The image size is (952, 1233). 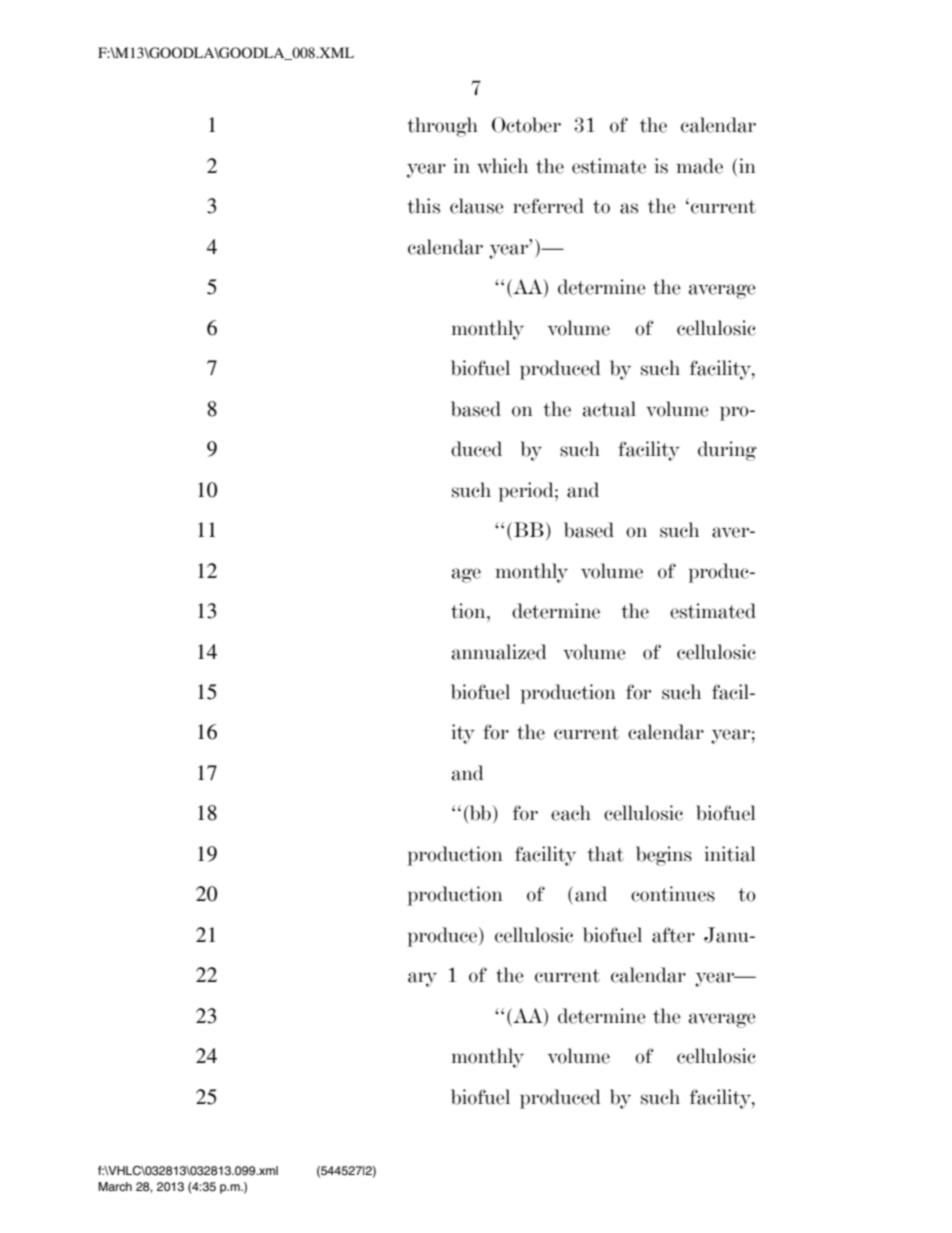 I want to click on March, so click(x=115, y=1186).
